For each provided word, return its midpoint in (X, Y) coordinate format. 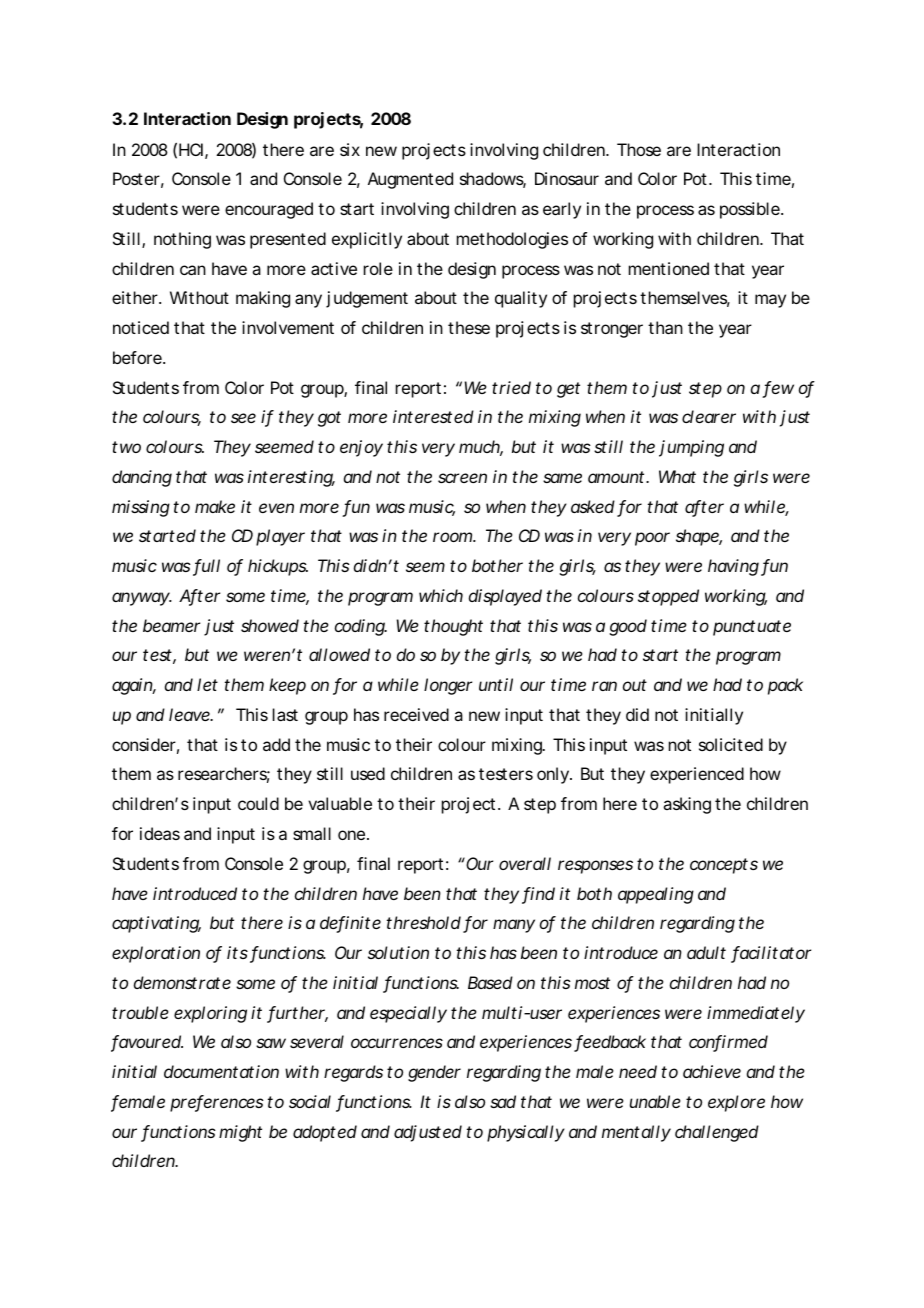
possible (751, 210)
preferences (217, 1103)
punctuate (752, 628)
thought (453, 627)
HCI (191, 149)
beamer (171, 625)
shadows (493, 180)
